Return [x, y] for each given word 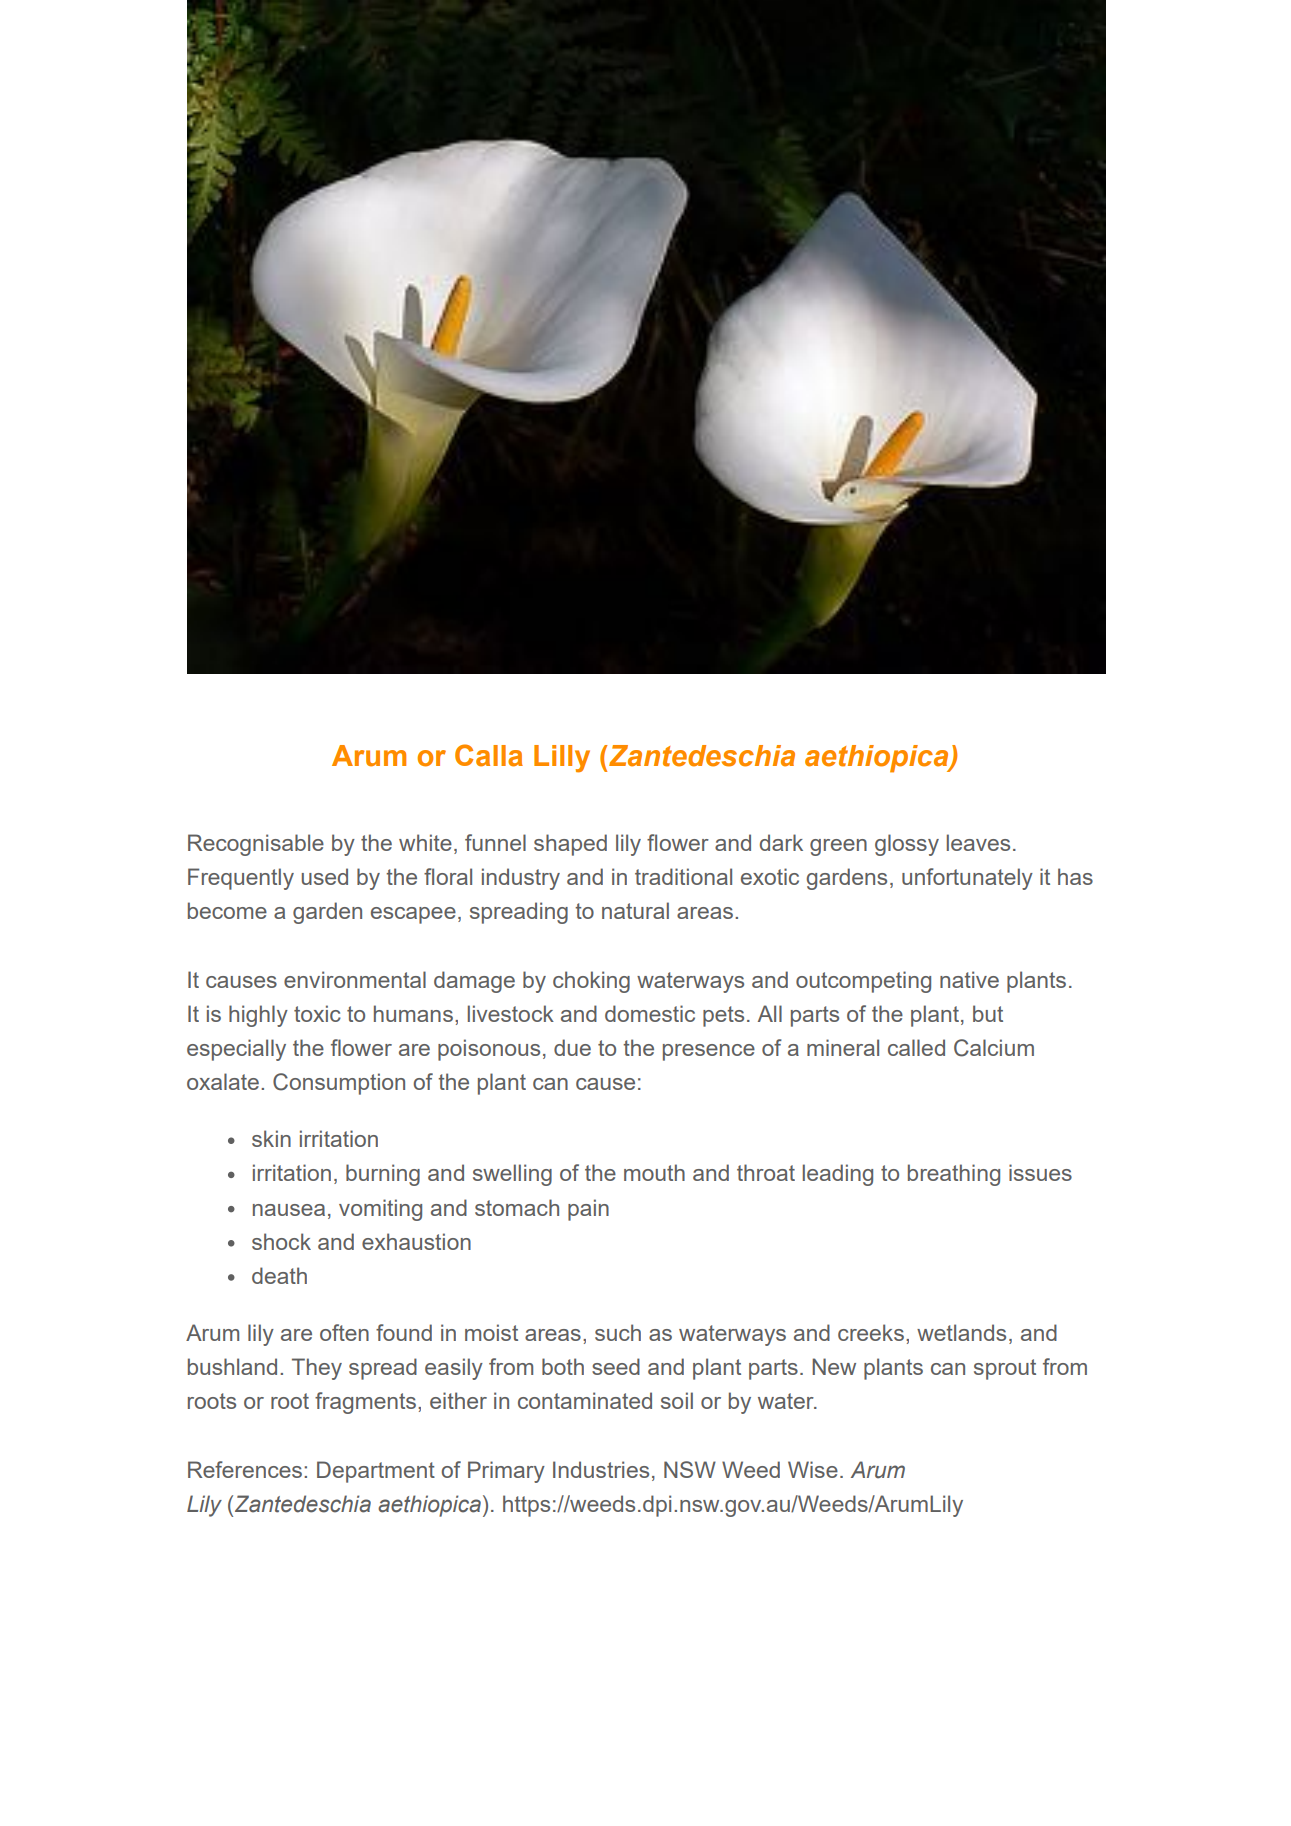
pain [588, 1210]
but [988, 1013]
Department [376, 1472]
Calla [489, 755]
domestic [650, 1013]
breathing [954, 1175]
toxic [317, 1013]
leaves [978, 842]
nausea [289, 1210]
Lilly [562, 759]
